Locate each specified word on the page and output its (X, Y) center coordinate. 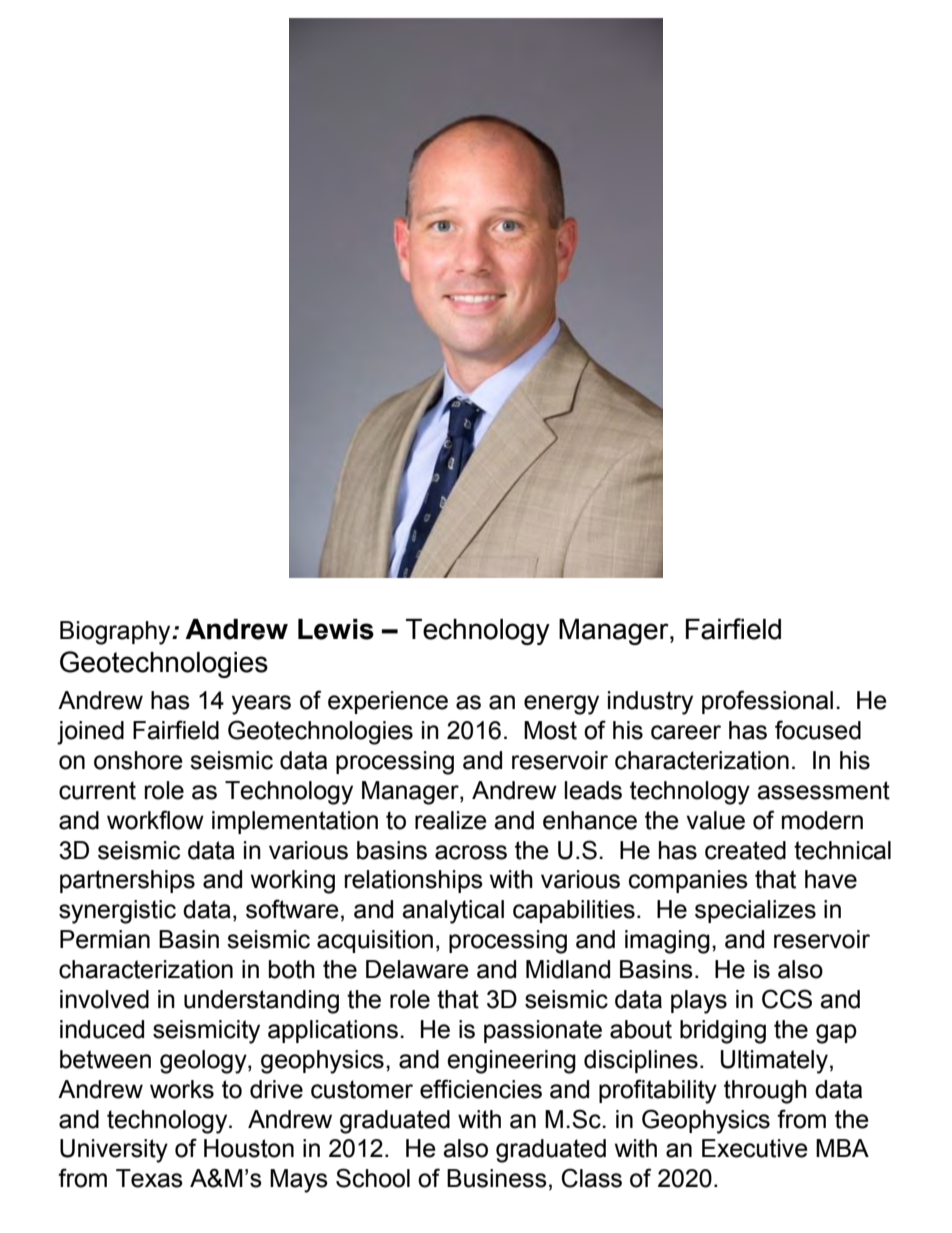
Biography (116, 633)
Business (497, 1178)
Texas (149, 1178)
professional (767, 702)
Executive (755, 1148)
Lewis (336, 629)
